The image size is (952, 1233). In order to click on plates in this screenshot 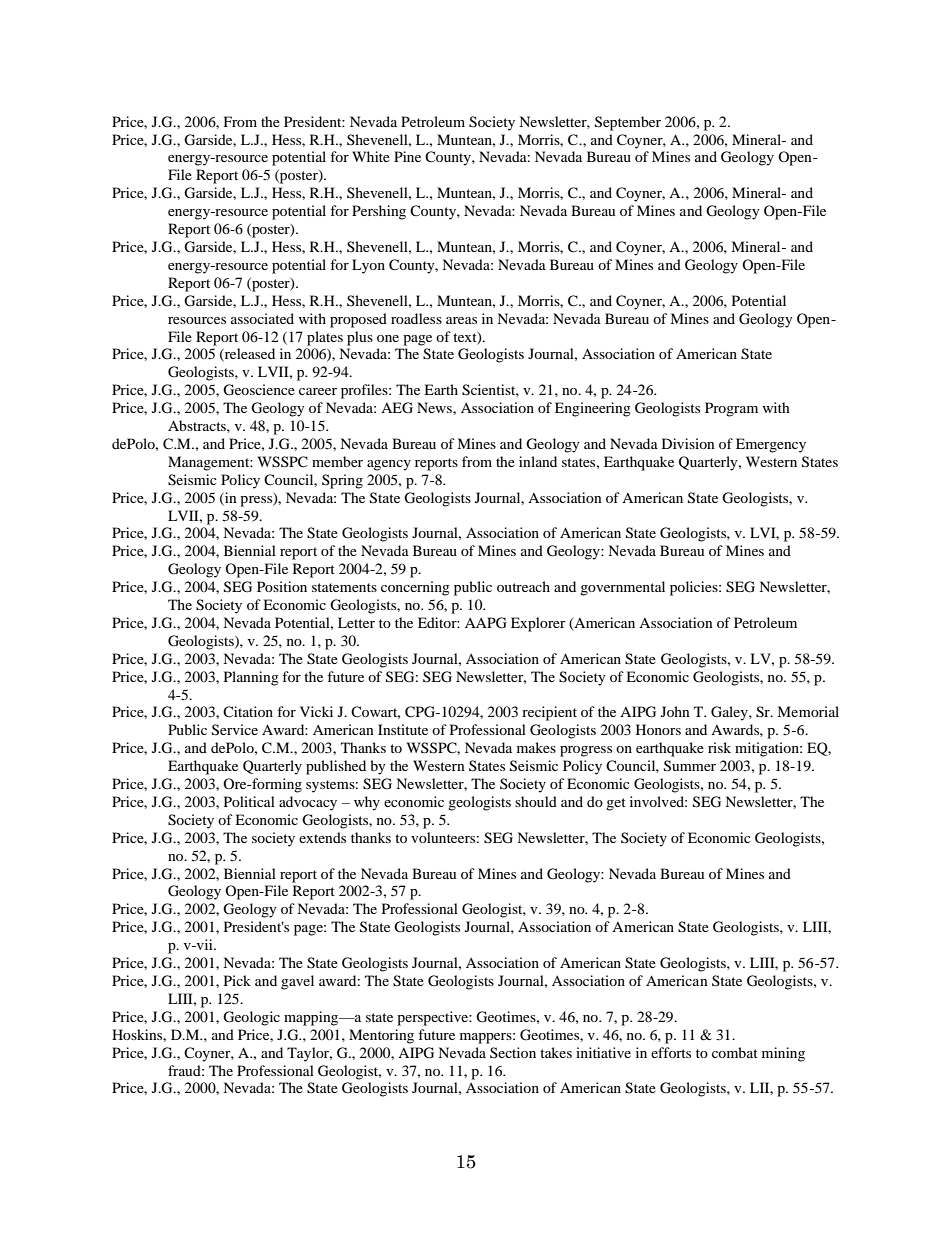, I will do `click(325, 338)`.
